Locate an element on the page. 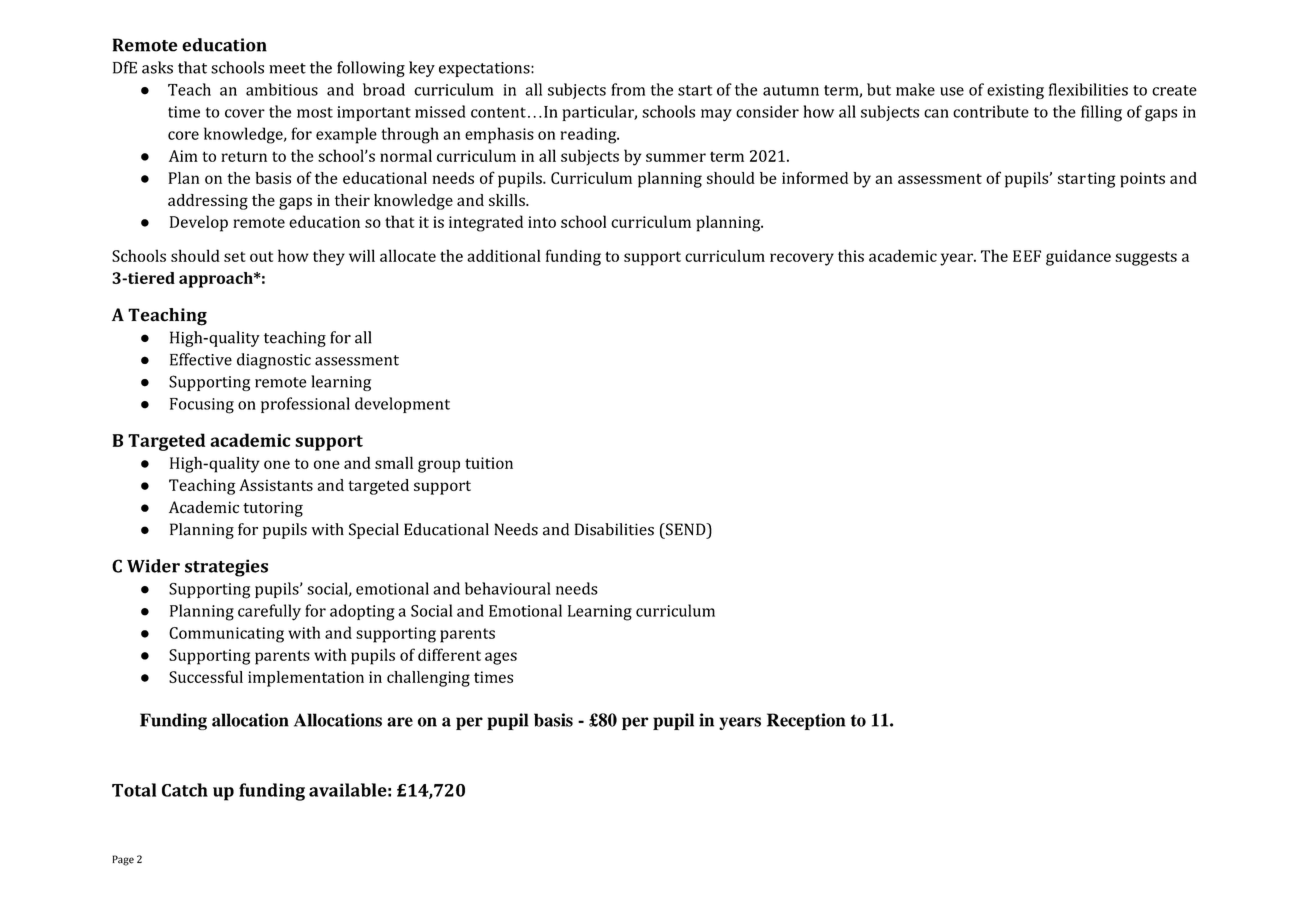 The width and height of the document is (1308, 924). SEND is located at coordinates (686, 529).
